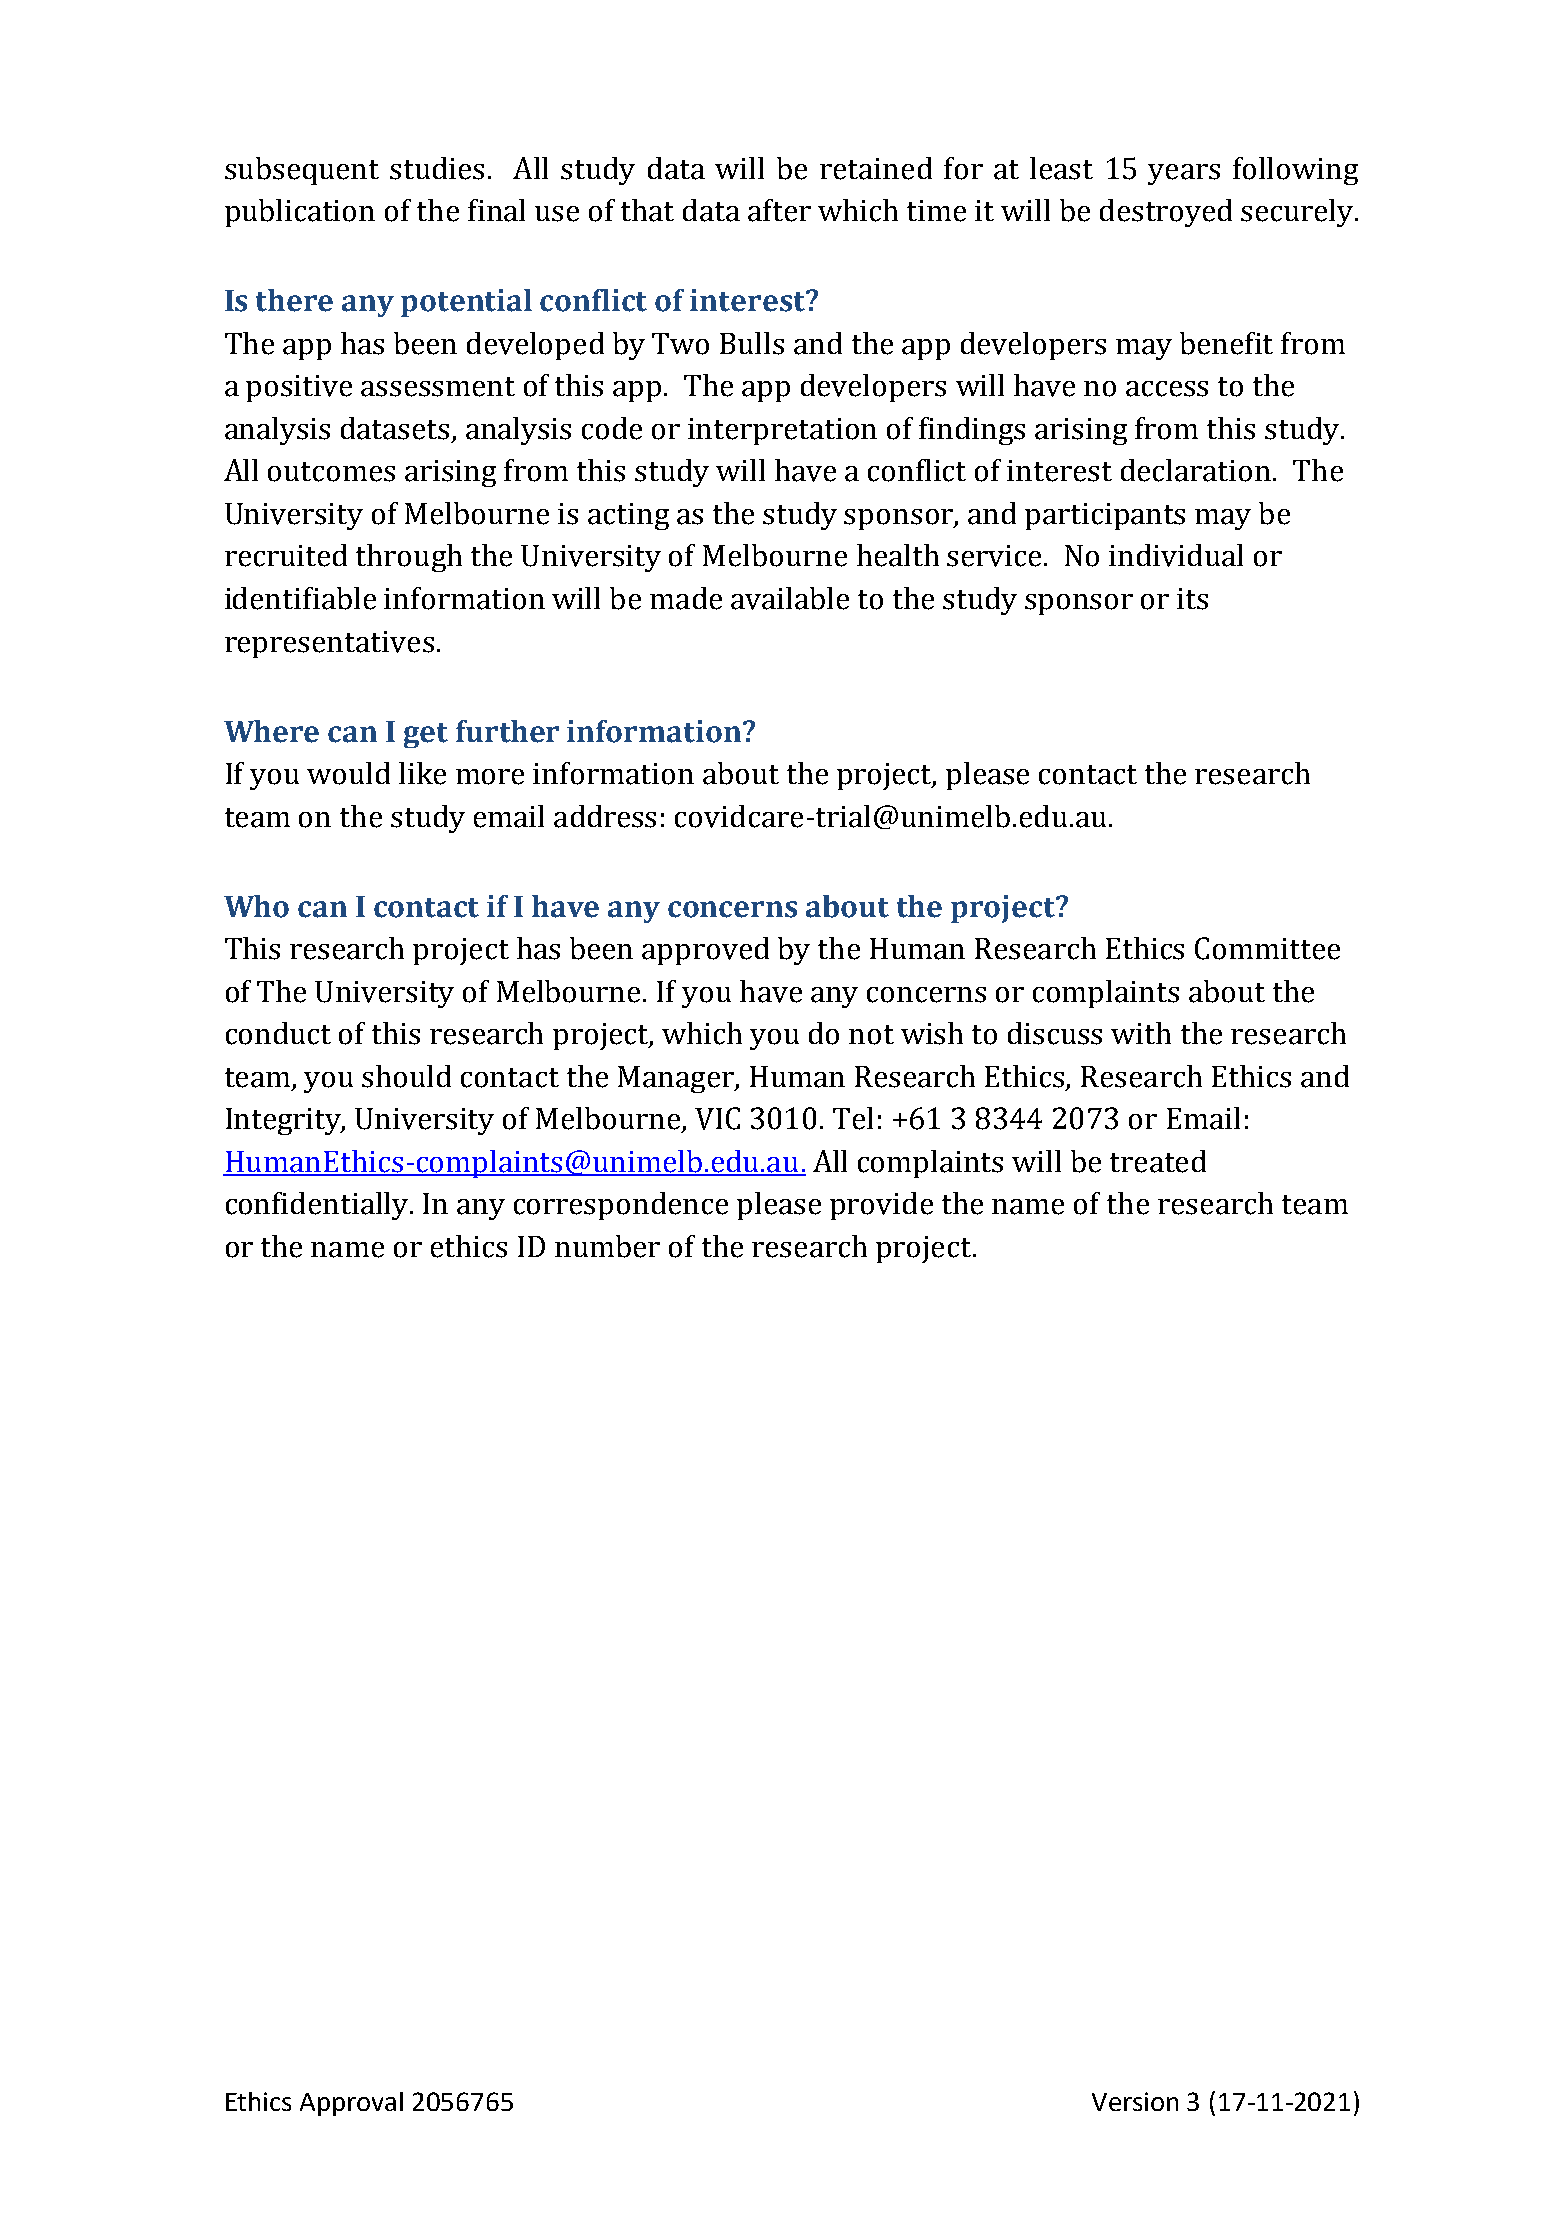 The image size is (1565, 2214). Describe the element at coordinates (300, 213) in the image. I see `publication` at that location.
